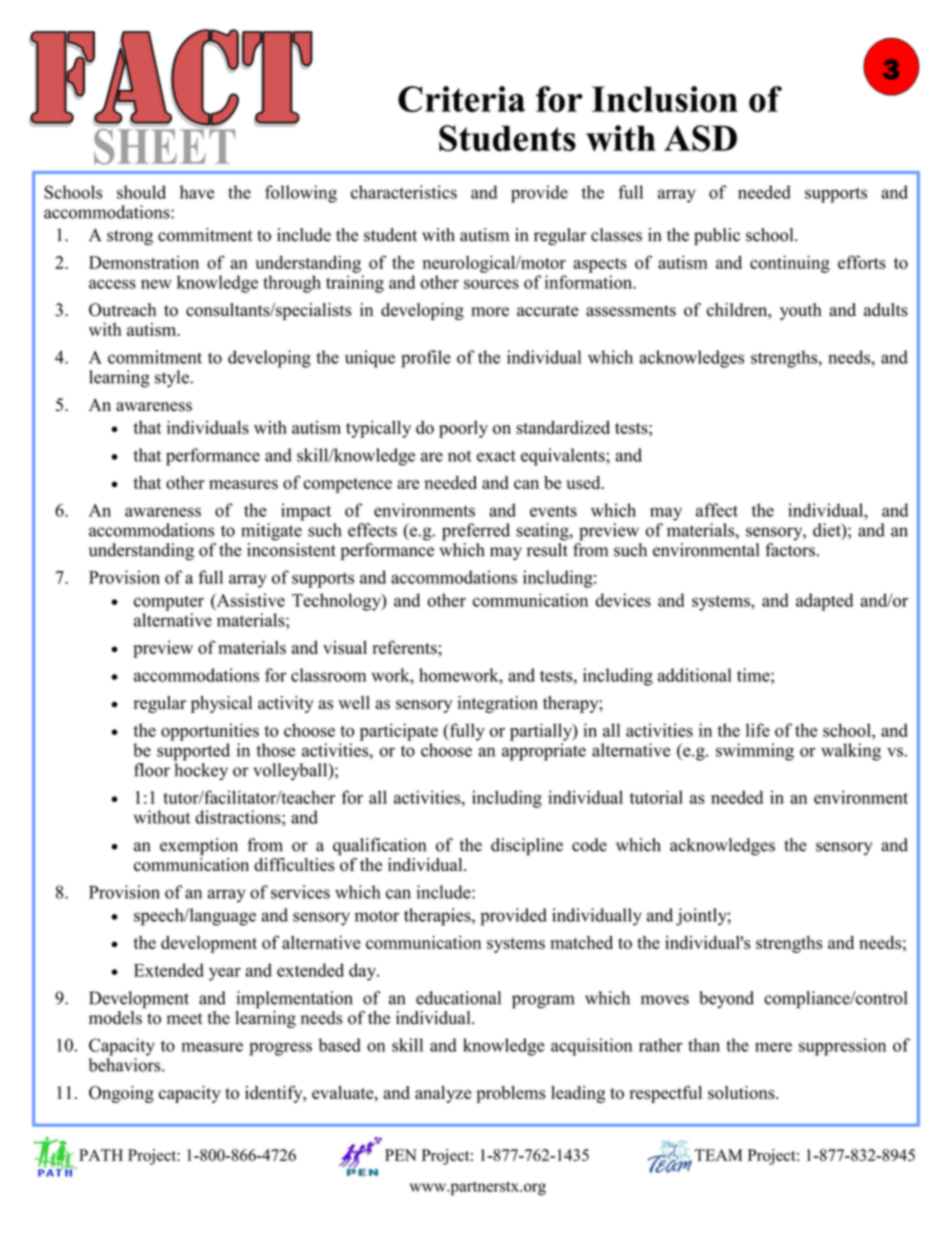  What do you see at coordinates (510, 1094) in the image?
I see `problems` at bounding box center [510, 1094].
